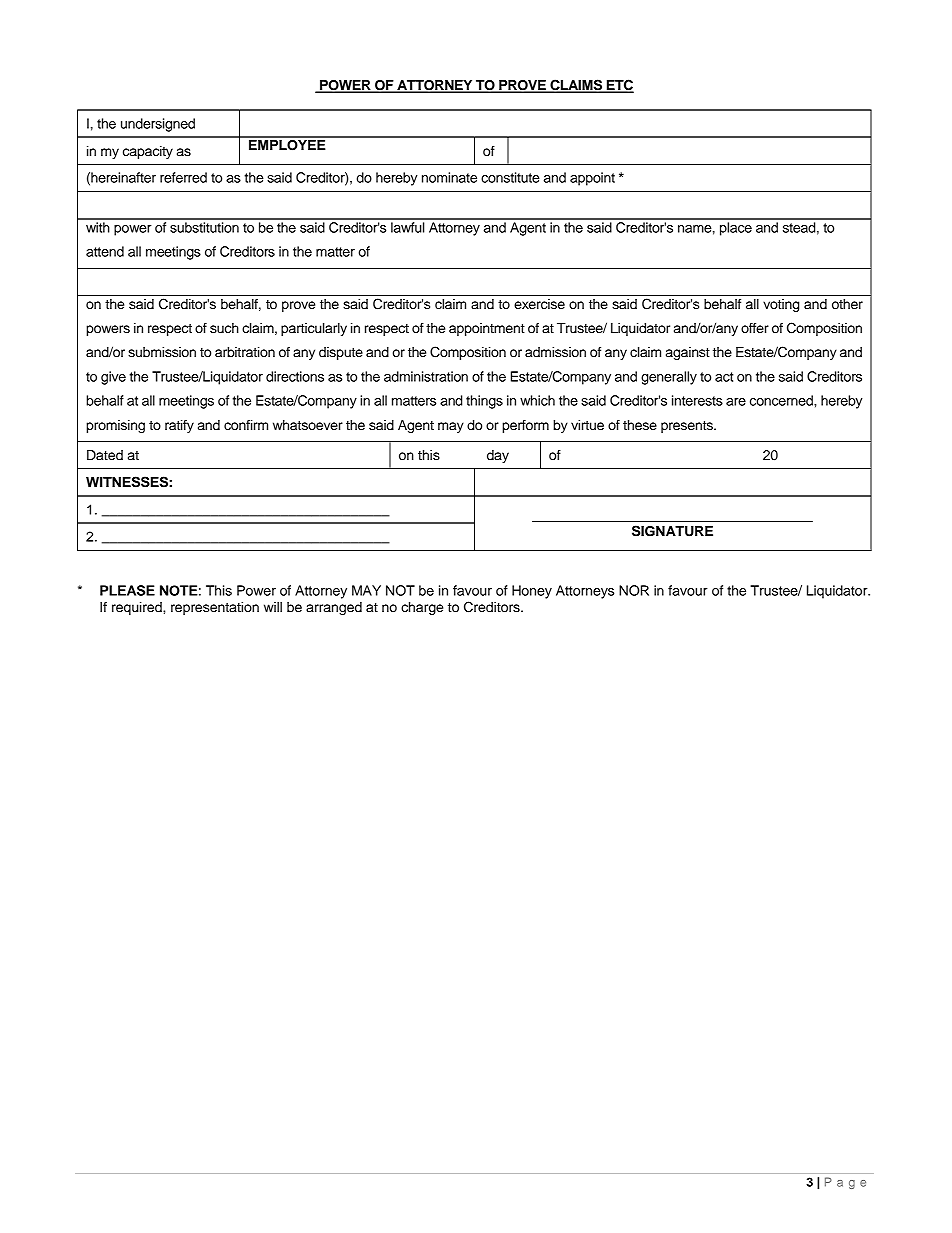 The height and width of the screenshot is (1233, 952). Describe the element at coordinates (755, 328) in the screenshot. I see `offer` at that location.
